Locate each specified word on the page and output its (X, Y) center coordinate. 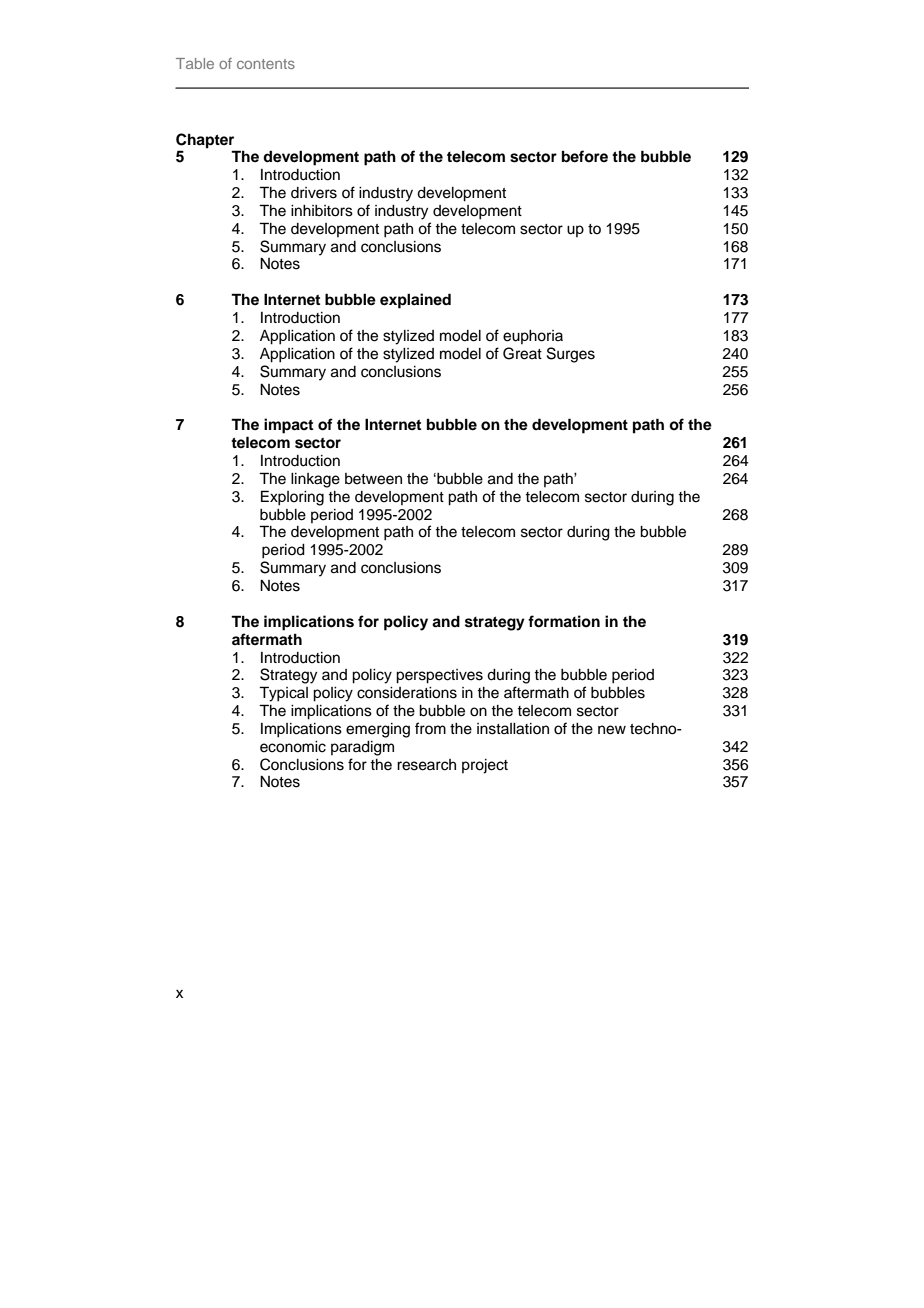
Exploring (292, 498)
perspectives (439, 676)
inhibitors (322, 211)
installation (513, 729)
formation (564, 621)
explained (415, 301)
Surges (571, 355)
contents (266, 64)
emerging (378, 730)
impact (288, 426)
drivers (314, 193)
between (373, 479)
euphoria (533, 337)
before (585, 156)
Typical (283, 694)
